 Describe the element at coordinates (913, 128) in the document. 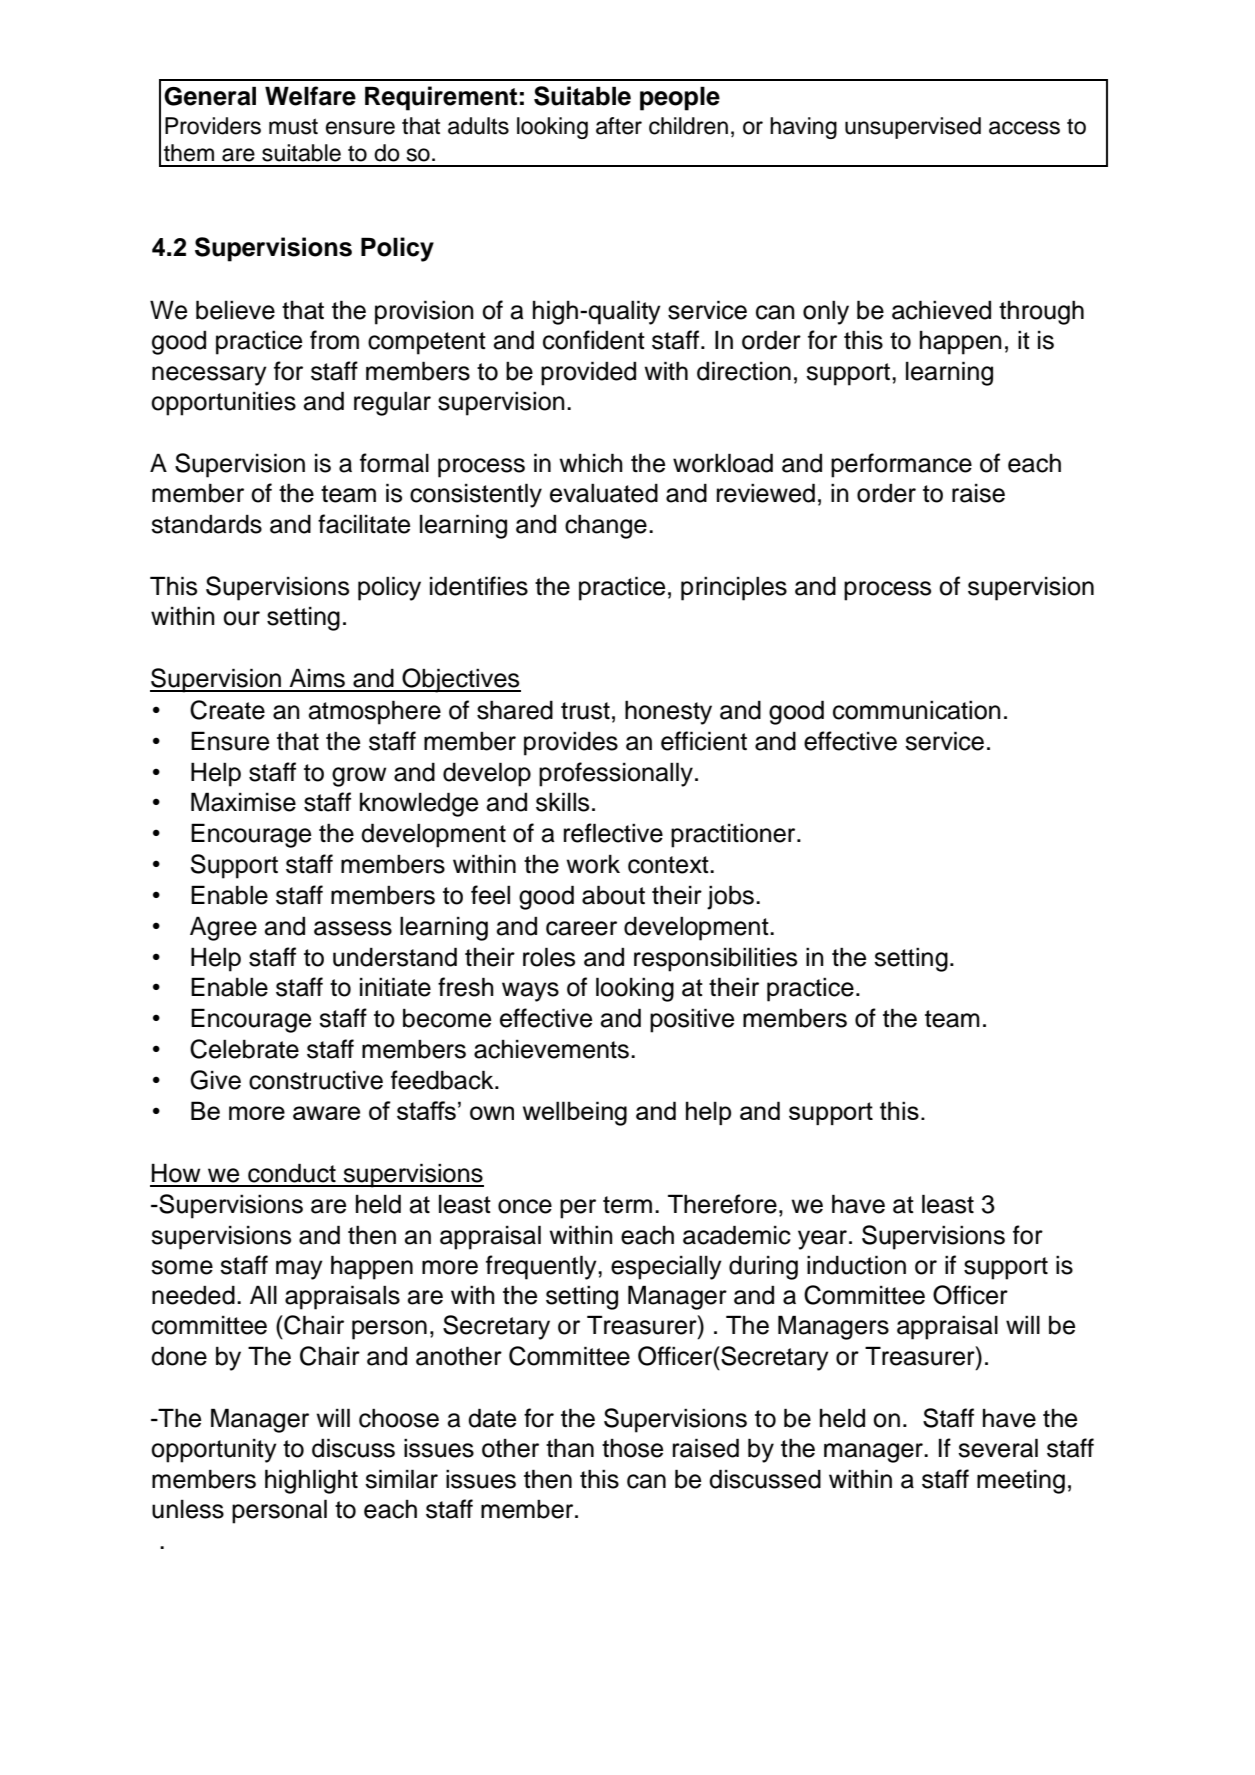

I see `unsupervised` at that location.
